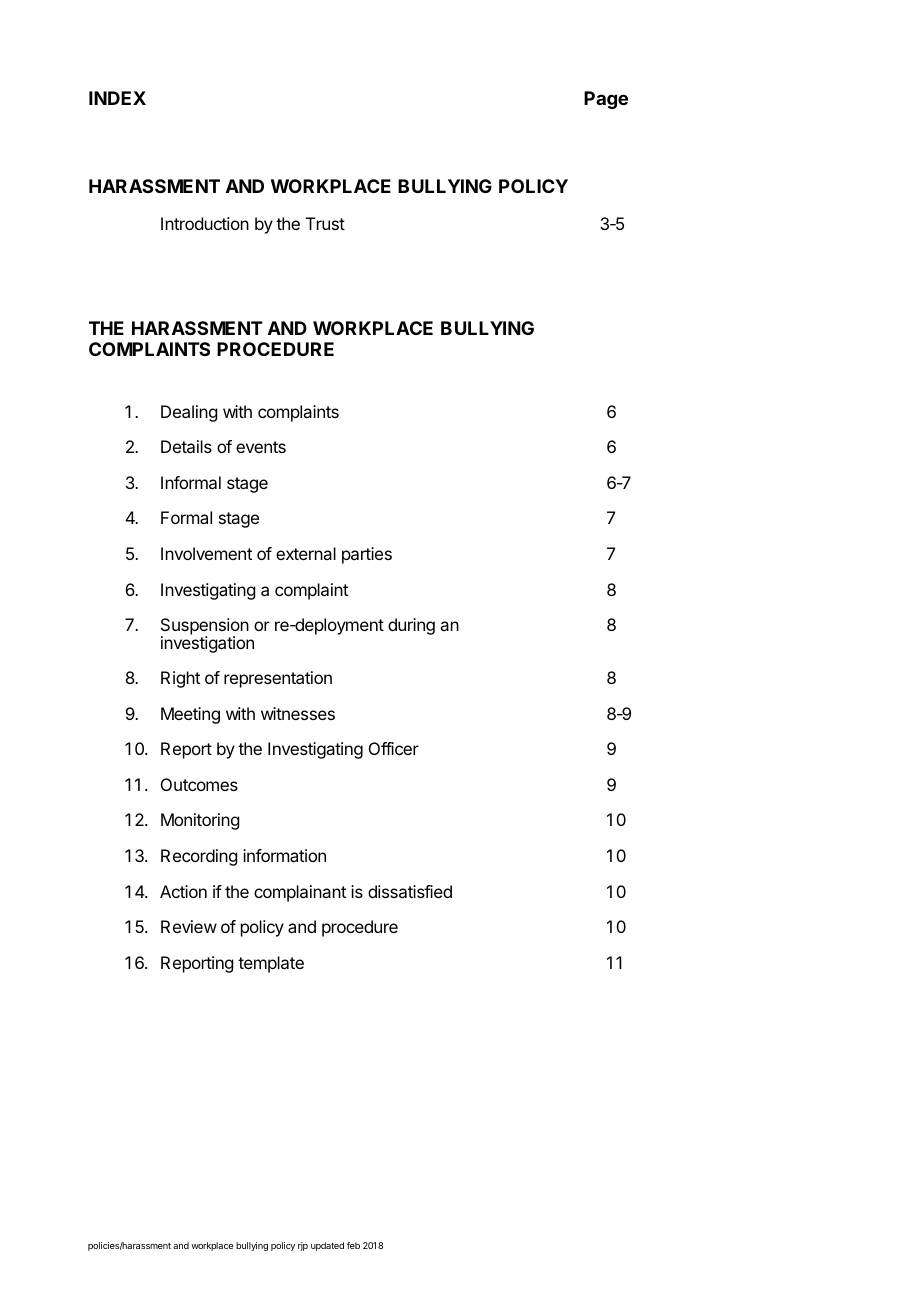  I want to click on INDEX, so click(117, 98).
